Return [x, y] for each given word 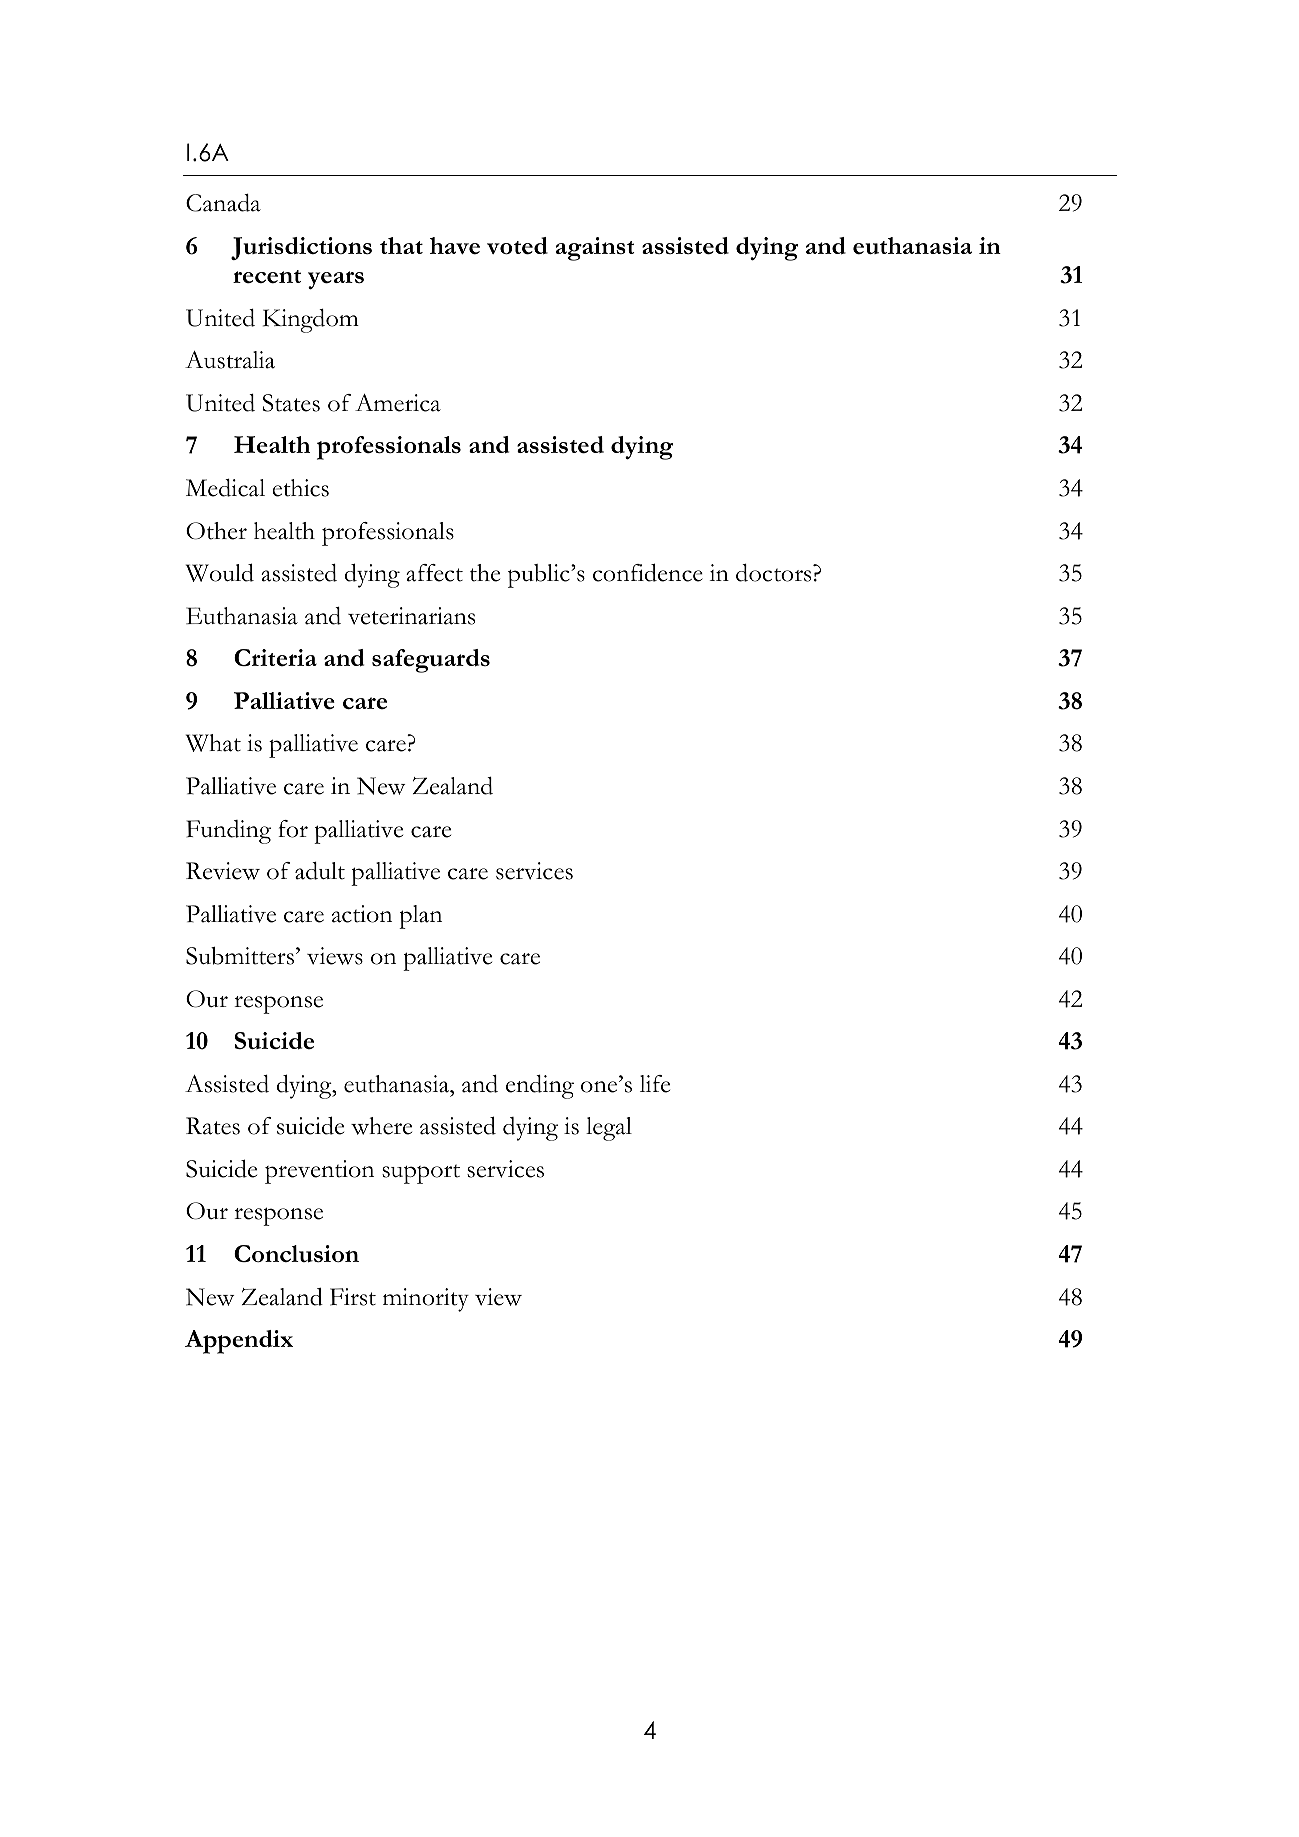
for [293, 829]
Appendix [239, 1342]
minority [426, 1300]
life [655, 1084]
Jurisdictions [301, 248]
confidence [648, 572]
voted [517, 246]
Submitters [240, 956]
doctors [775, 573]
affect [434, 573]
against [595, 249]
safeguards [431, 661]
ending [540, 1087]
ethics [300, 488]
